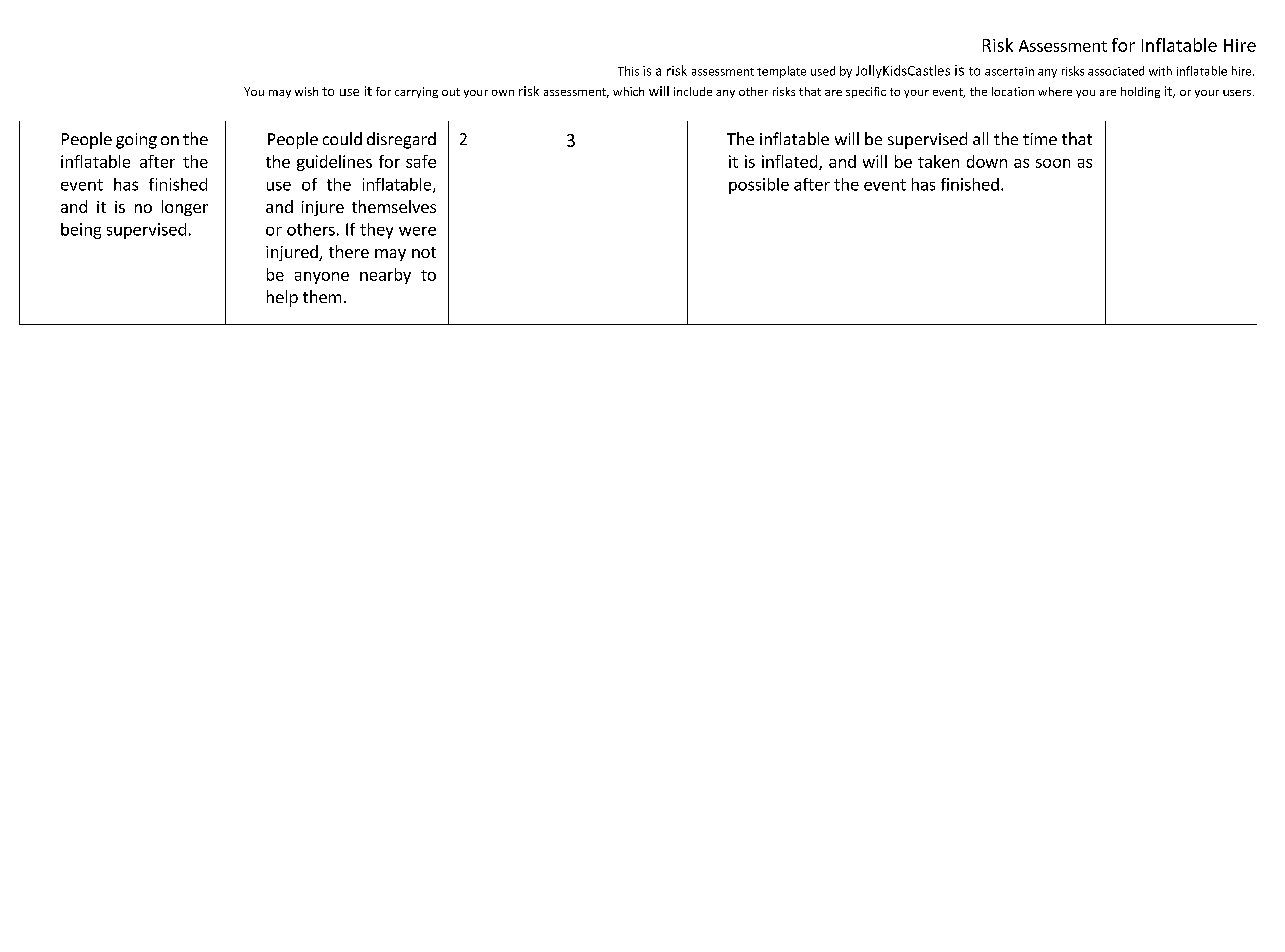 The width and height of the image is (1285, 952). What do you see at coordinates (759, 186) in the image?
I see `possible` at bounding box center [759, 186].
